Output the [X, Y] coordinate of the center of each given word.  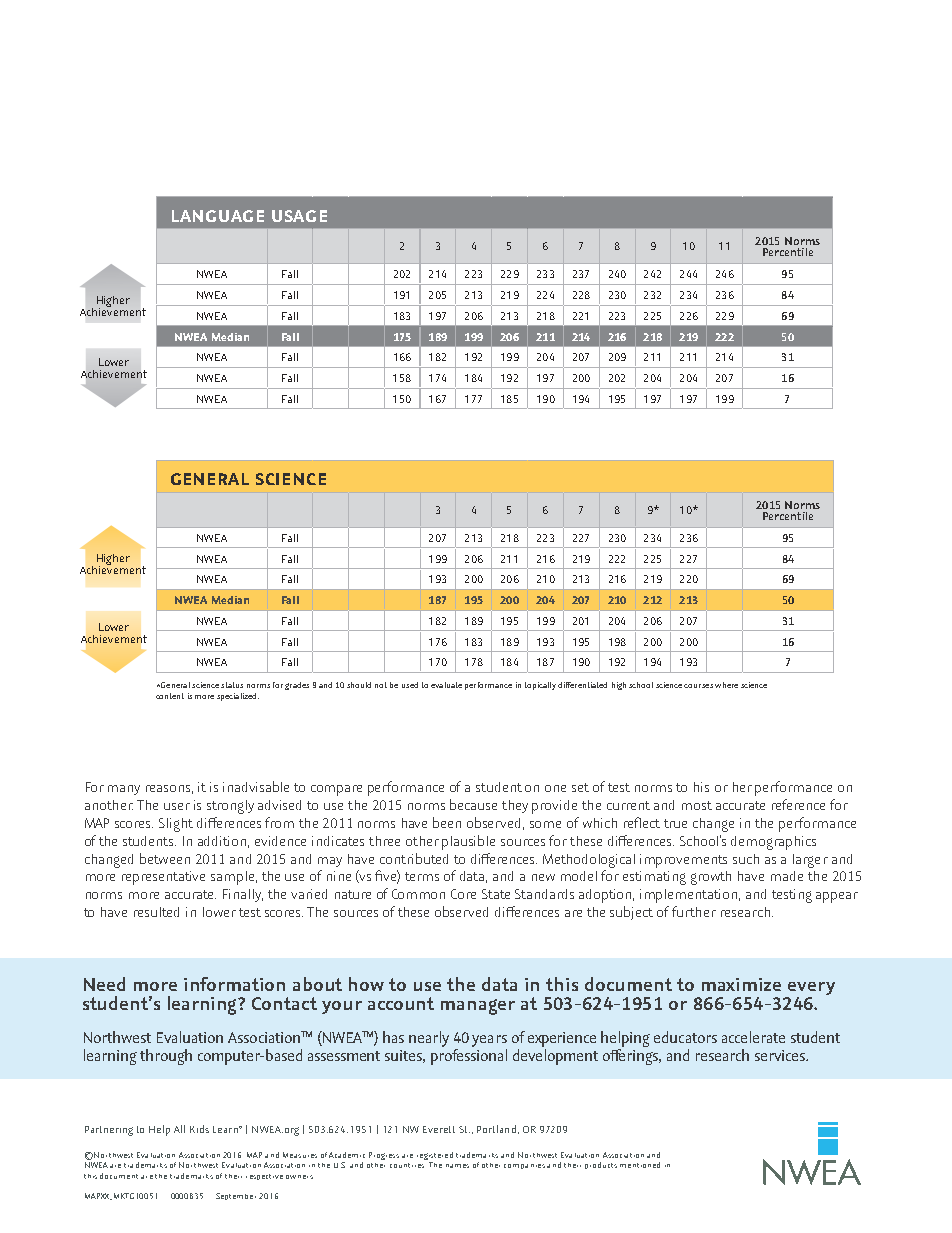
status [232, 685]
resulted [156, 912]
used [410, 685]
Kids [199, 1129]
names [457, 1166]
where [726, 685]
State [496, 894]
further [694, 911]
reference [798, 804]
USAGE [299, 216]
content [170, 696]
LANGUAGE [218, 216]
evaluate [446, 685]
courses [698, 686]
